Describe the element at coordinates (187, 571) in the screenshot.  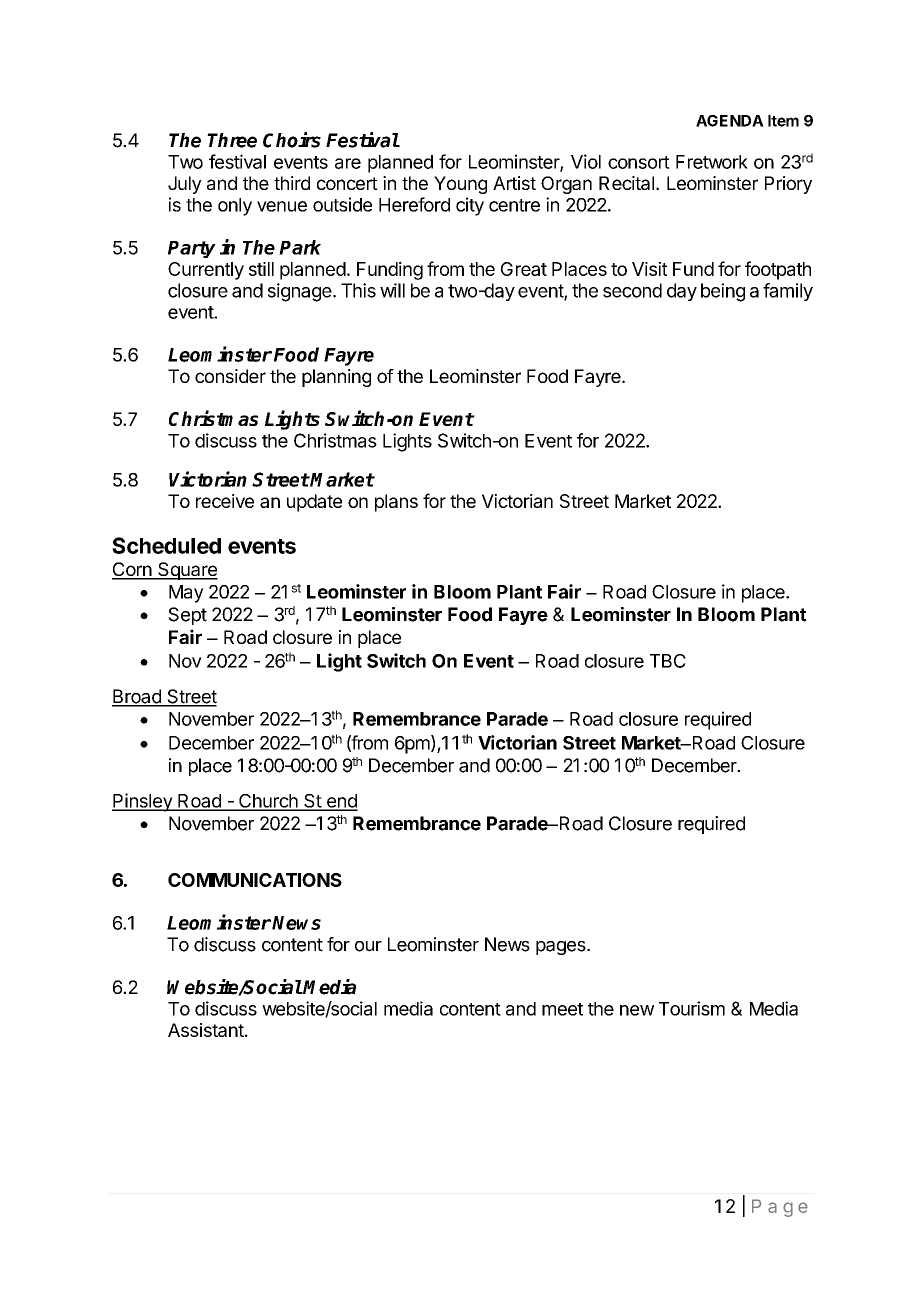
I see `Square` at that location.
